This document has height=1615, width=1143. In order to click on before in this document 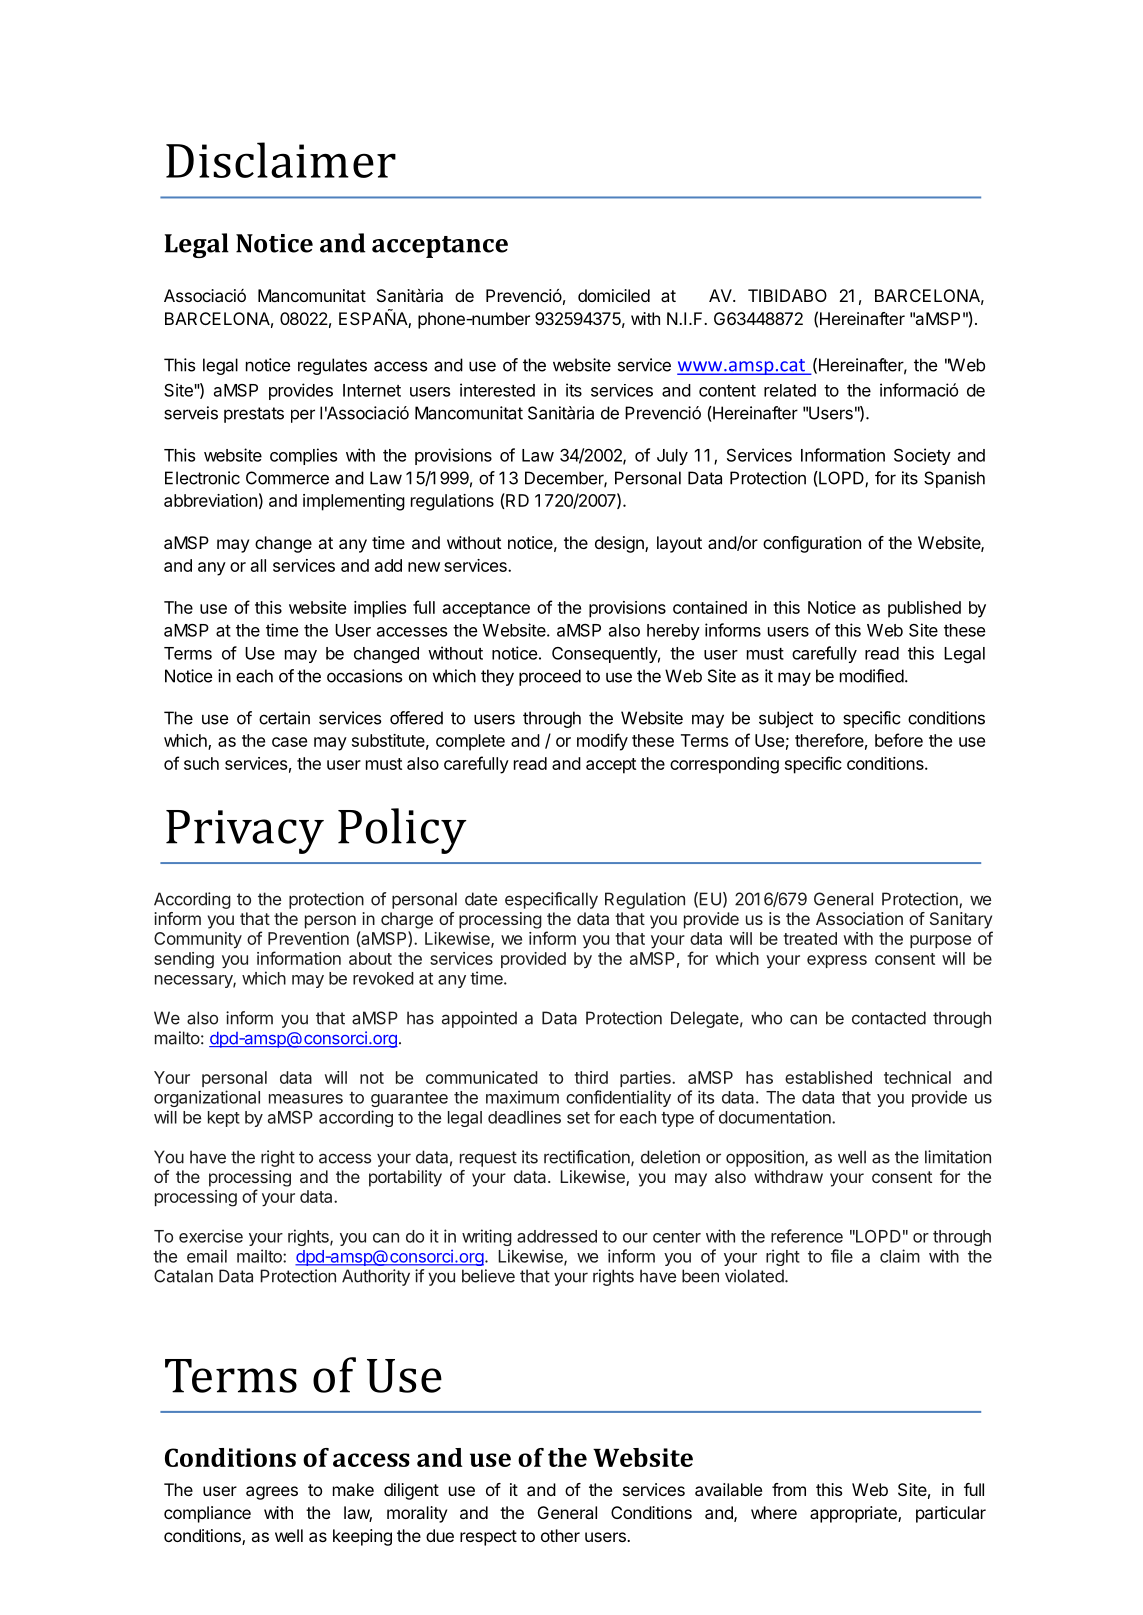, I will do `click(899, 740)`.
